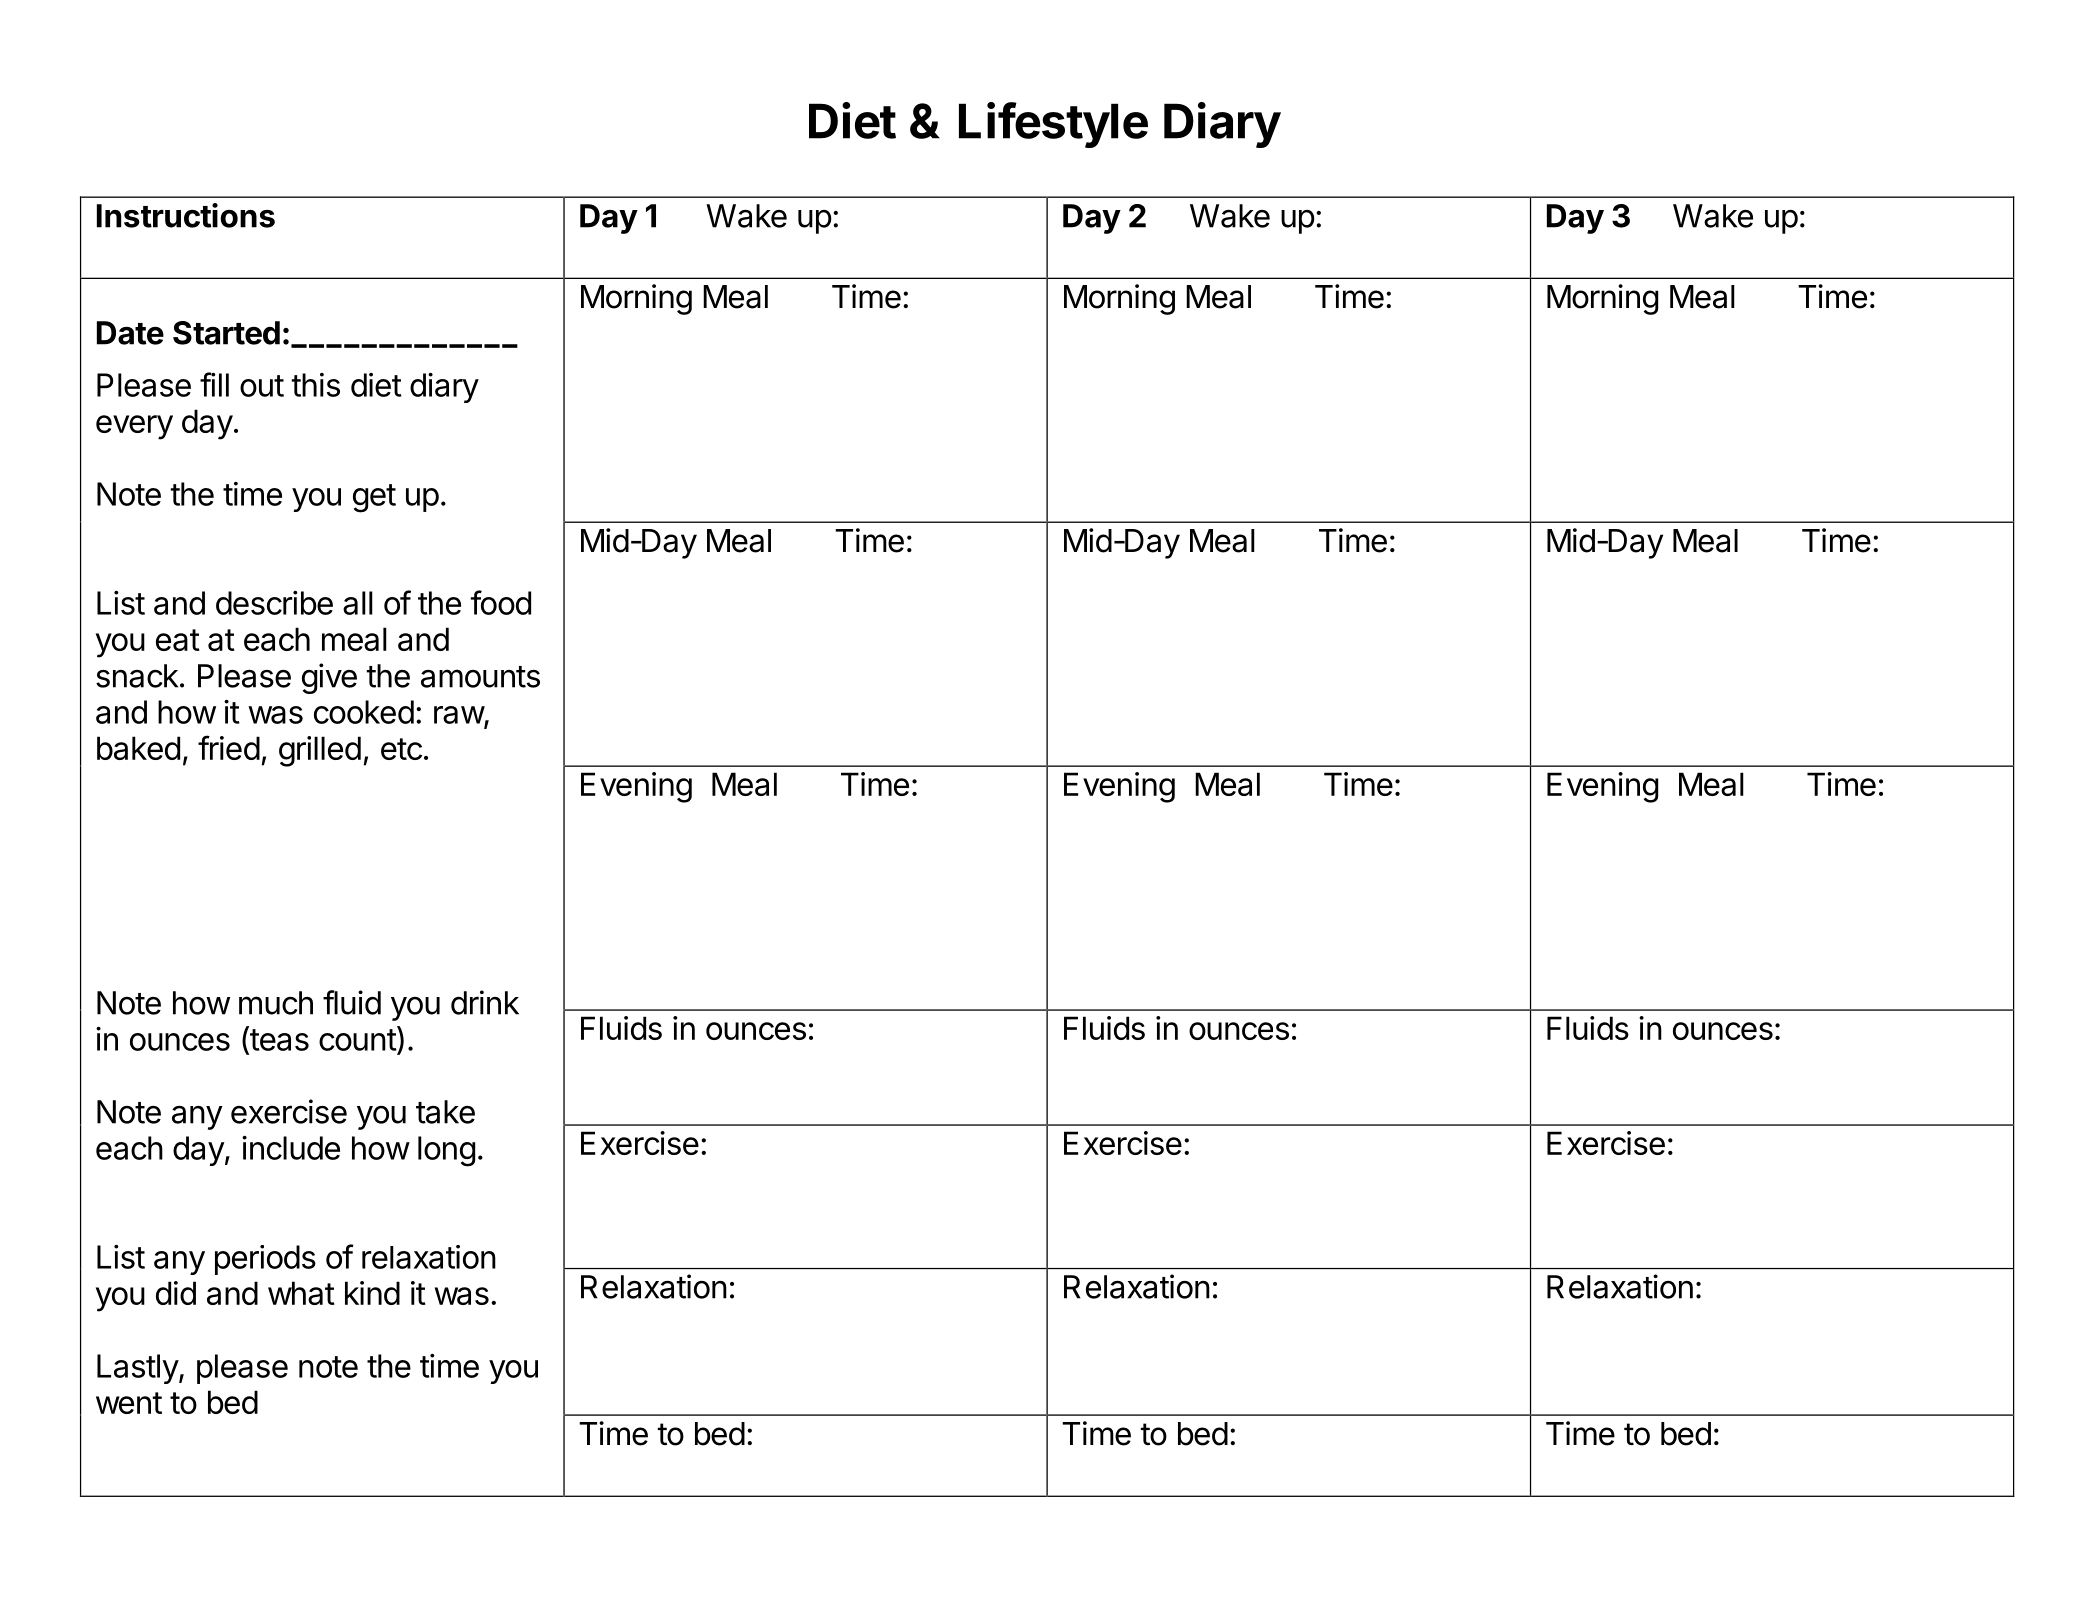  I want to click on Instructions, so click(186, 215).
